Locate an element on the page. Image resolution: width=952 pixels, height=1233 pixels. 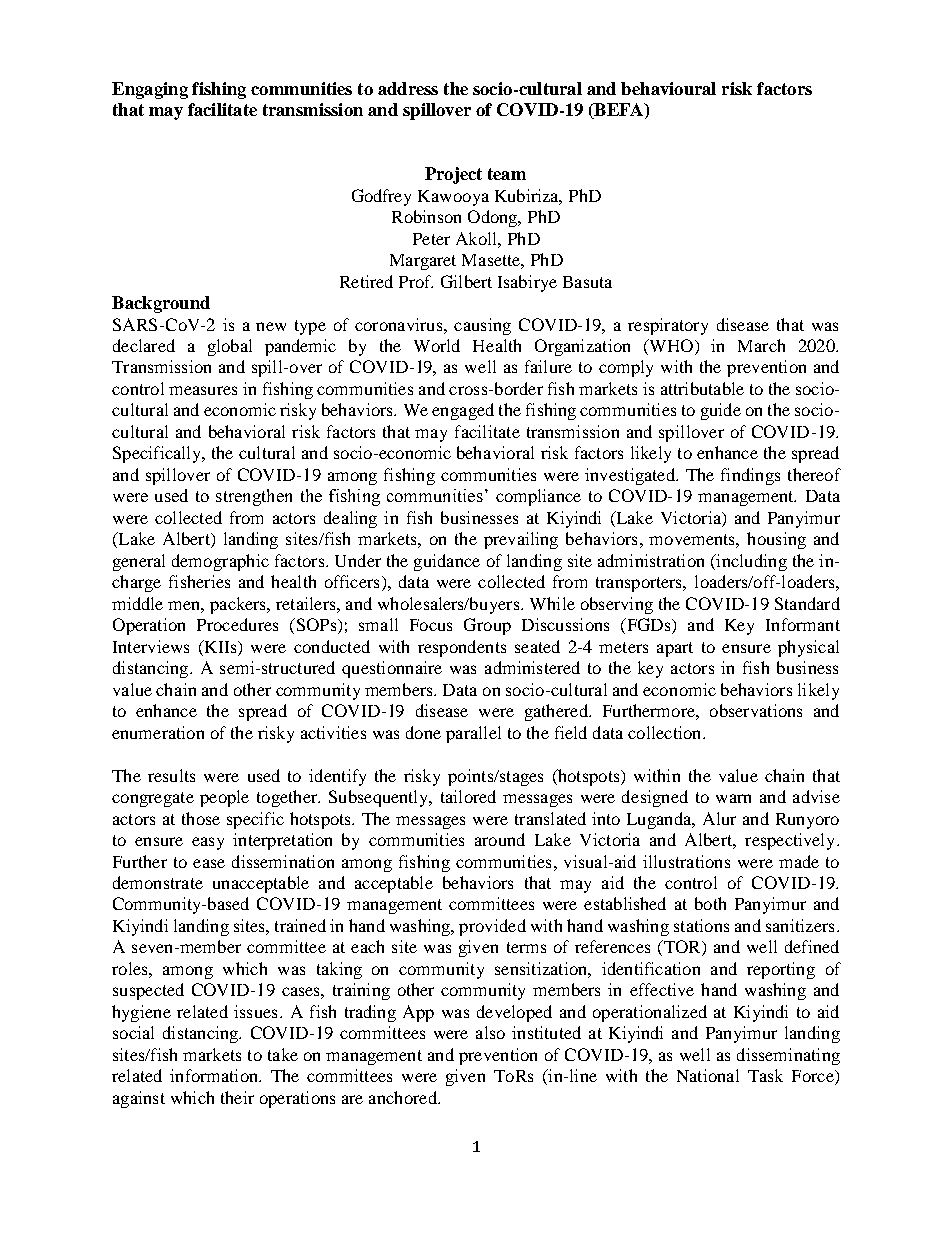
observations is located at coordinates (756, 710).
